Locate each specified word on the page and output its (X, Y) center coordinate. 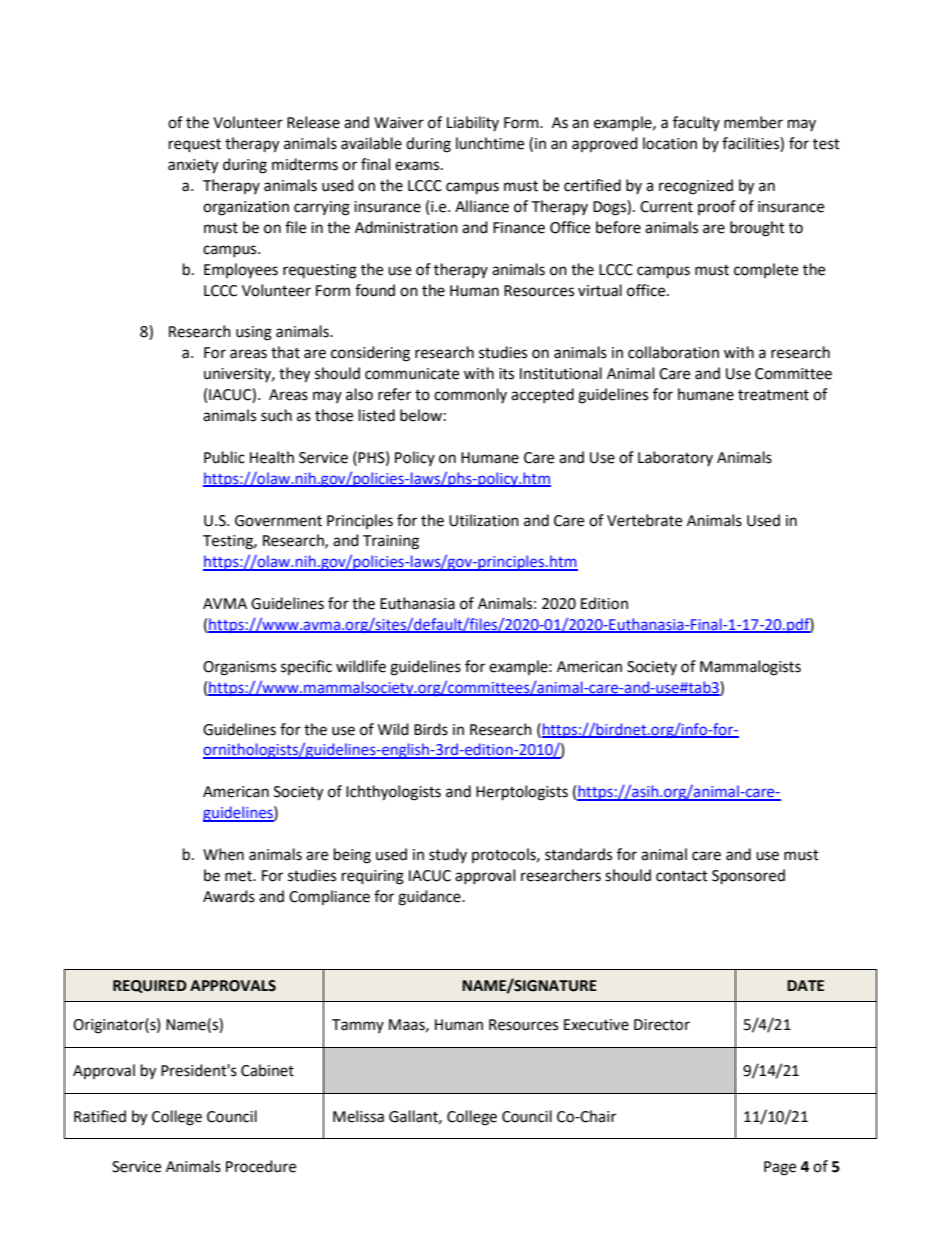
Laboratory (675, 458)
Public (224, 457)
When (223, 854)
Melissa (358, 1116)
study (448, 855)
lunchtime (490, 143)
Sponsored (748, 877)
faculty (696, 123)
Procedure (261, 1166)
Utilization (484, 520)
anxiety (193, 166)
